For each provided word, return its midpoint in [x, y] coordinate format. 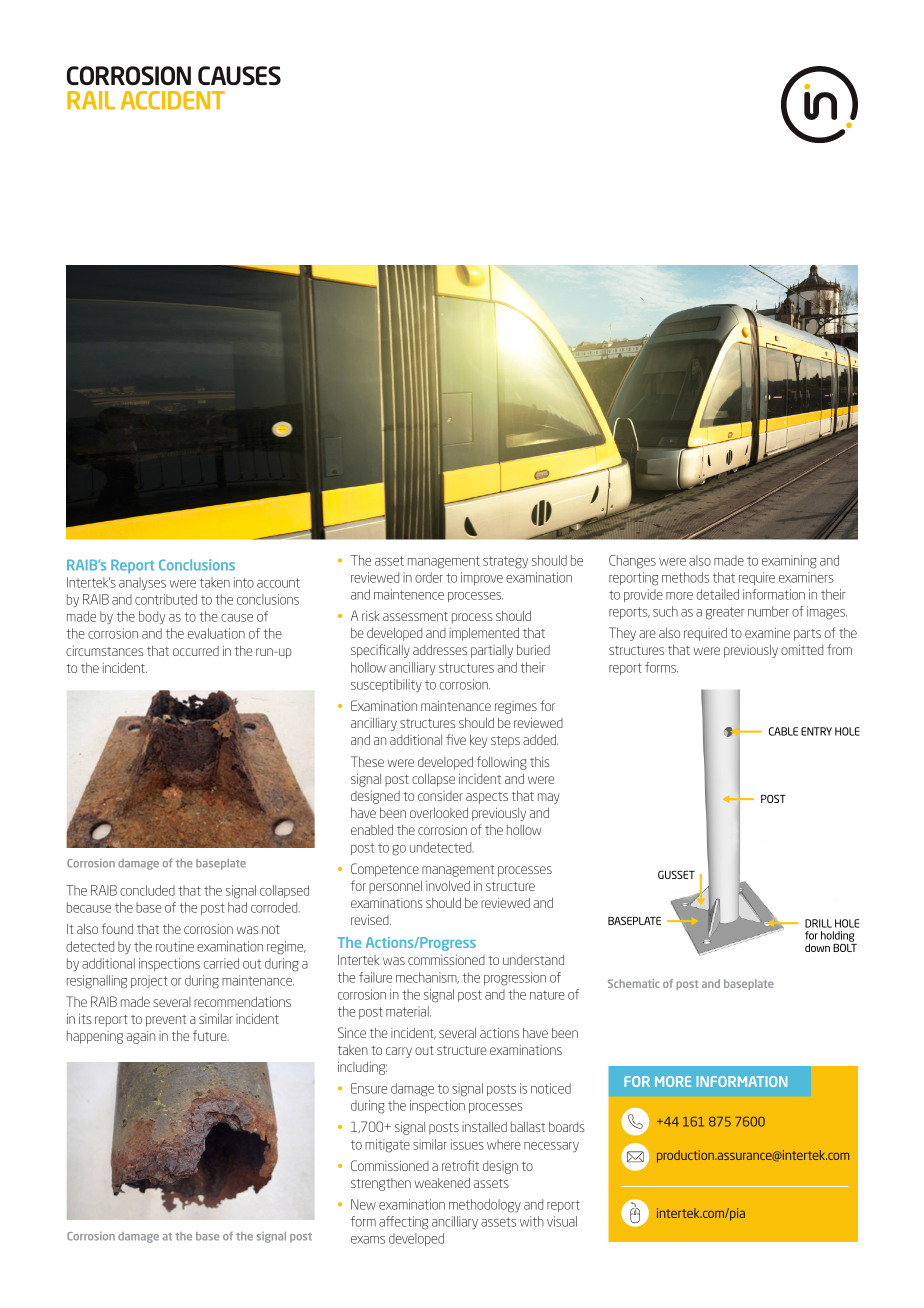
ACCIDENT [173, 100]
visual [562, 1221]
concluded [147, 890]
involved [448, 886]
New [363, 1204]
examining [789, 562]
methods [685, 577]
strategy [505, 562]
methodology [485, 1206]
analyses [142, 583]
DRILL [818, 923]
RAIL [91, 100]
